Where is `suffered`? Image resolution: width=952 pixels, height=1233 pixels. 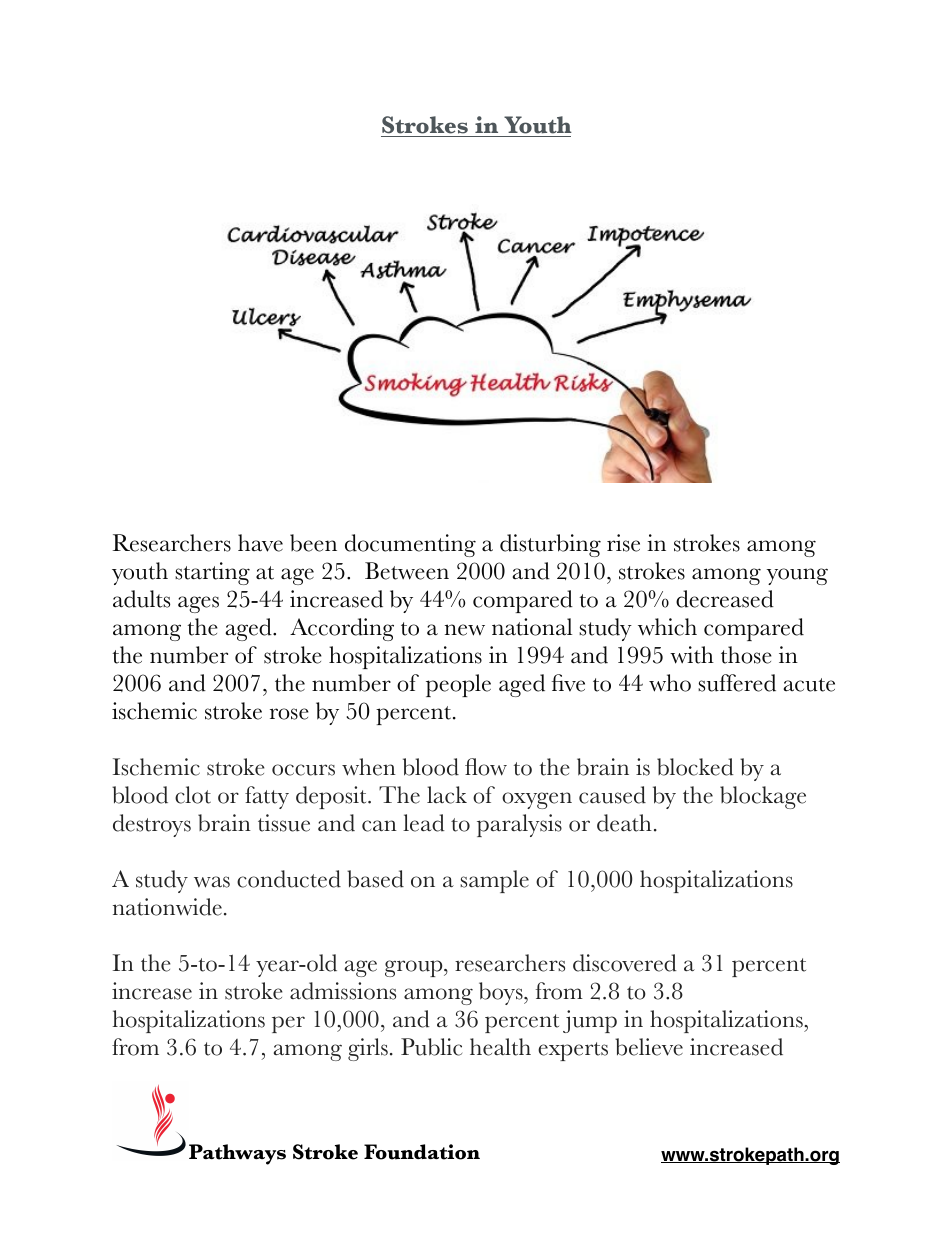 suffered is located at coordinates (737, 683).
